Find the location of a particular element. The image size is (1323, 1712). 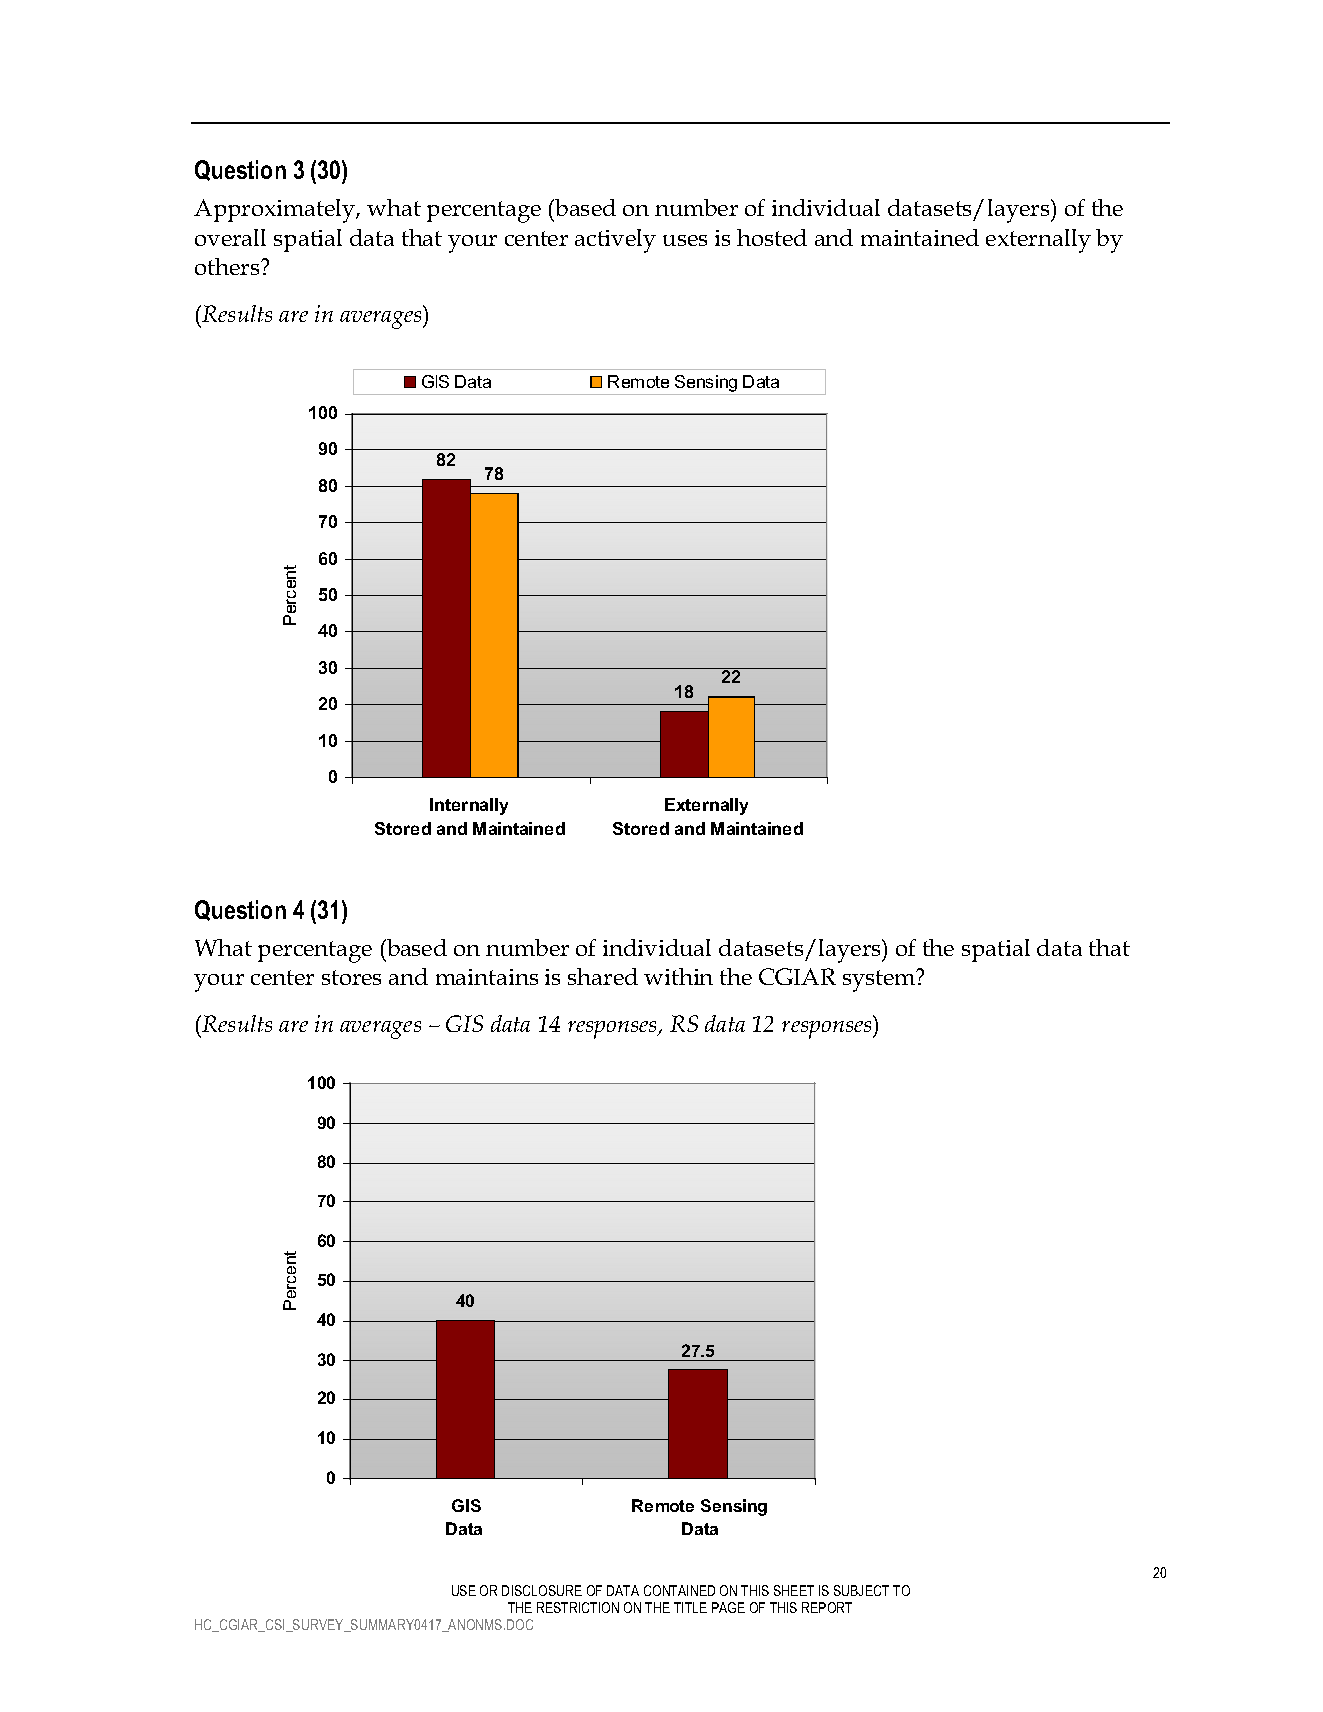

RESTRICTION is located at coordinates (578, 1607).
